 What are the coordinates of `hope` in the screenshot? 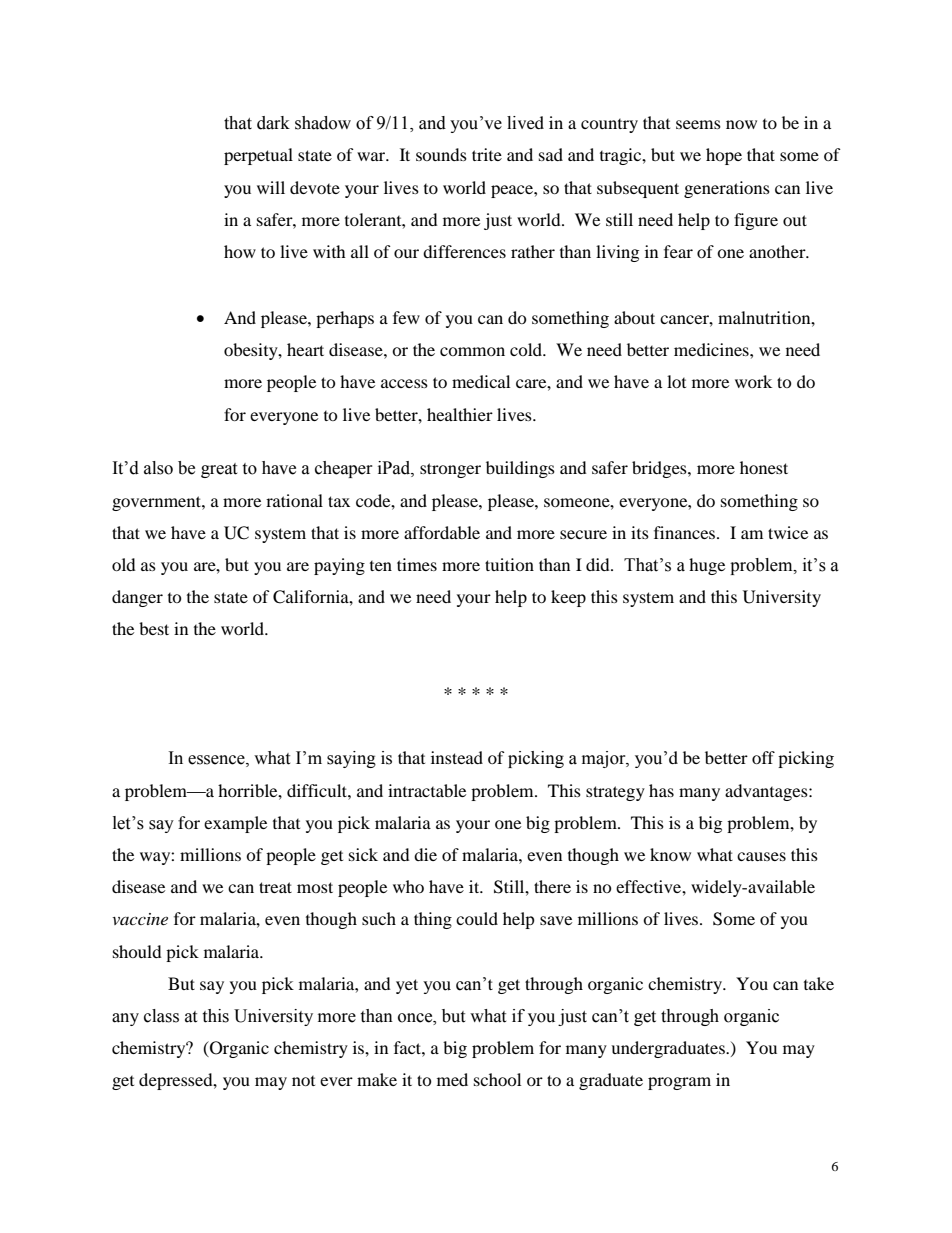 It's located at (724, 156).
